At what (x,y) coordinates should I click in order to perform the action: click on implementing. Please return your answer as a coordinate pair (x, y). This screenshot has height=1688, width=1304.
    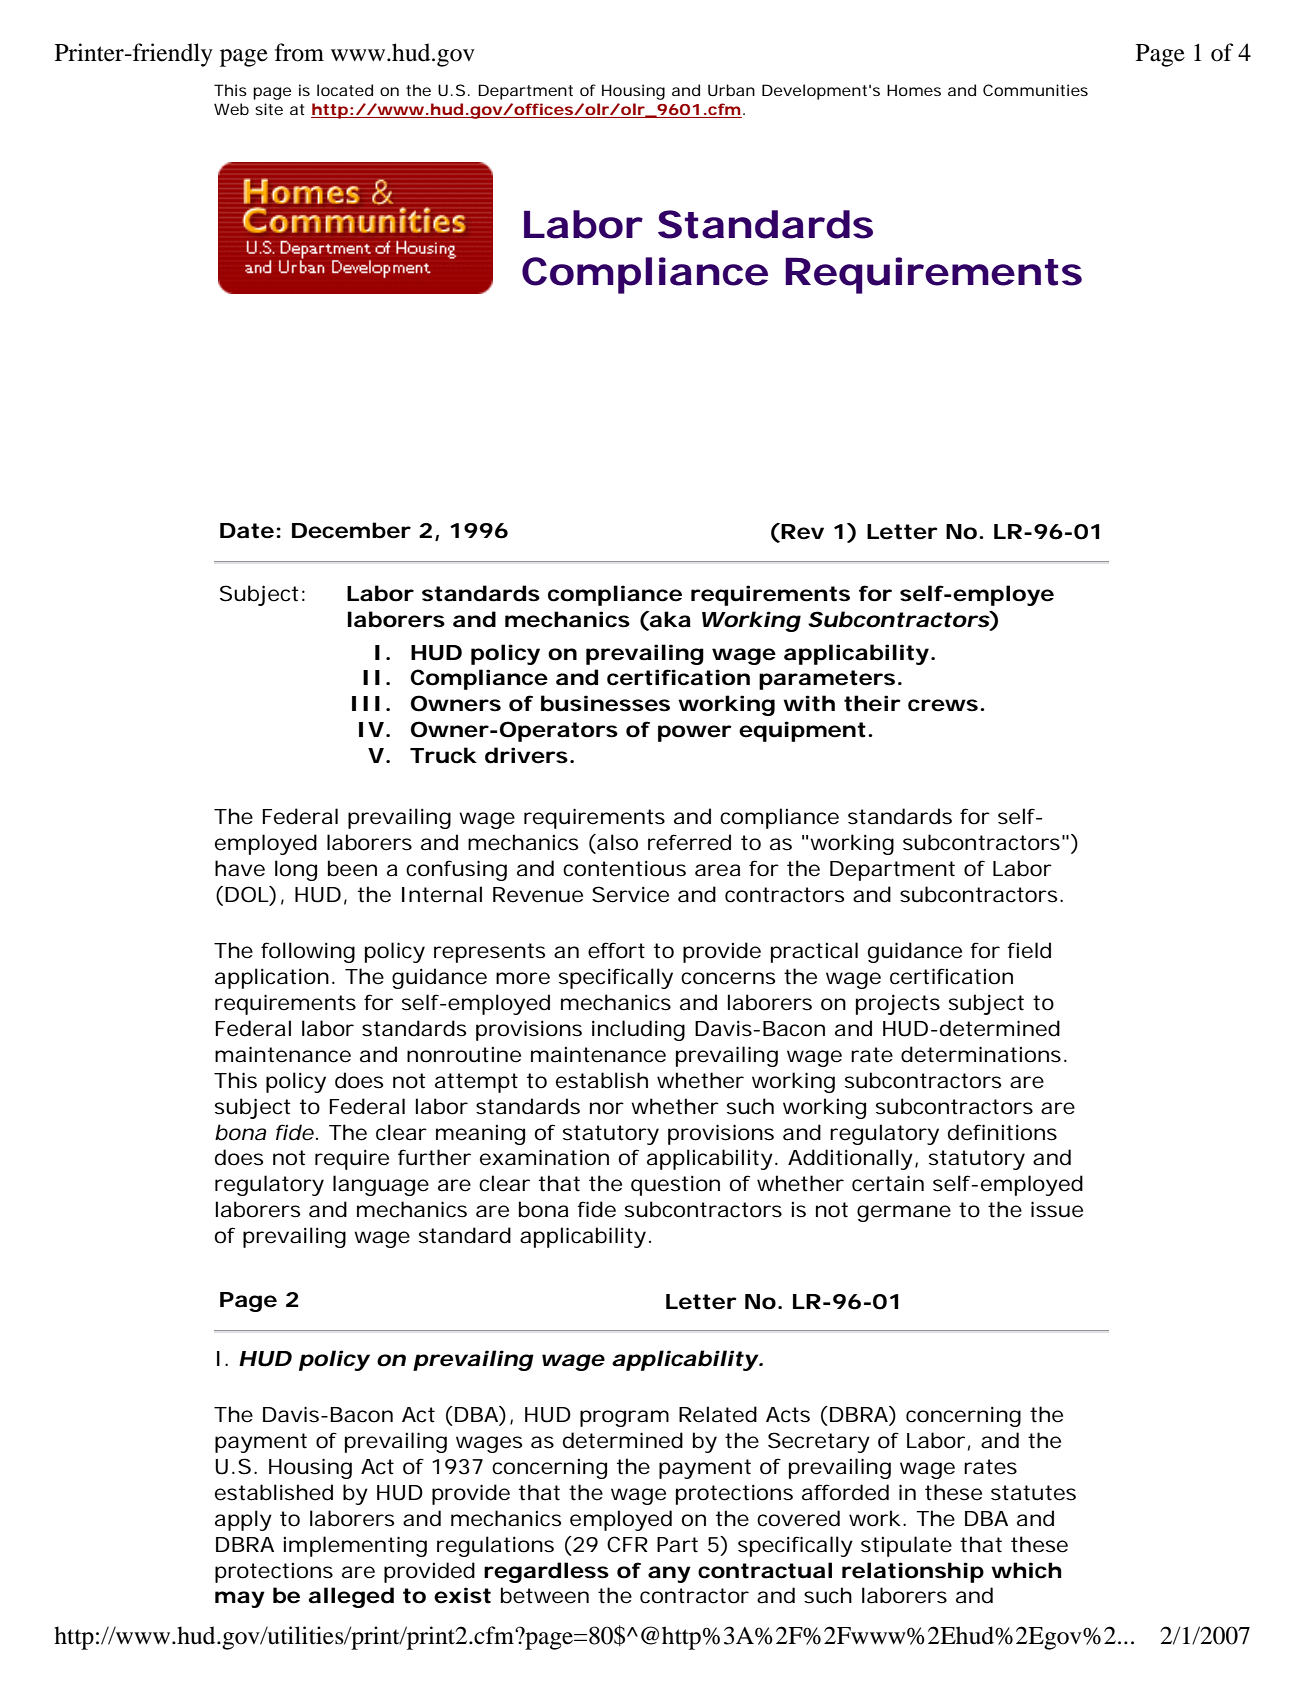
    Looking at the image, I should click on (355, 1546).
